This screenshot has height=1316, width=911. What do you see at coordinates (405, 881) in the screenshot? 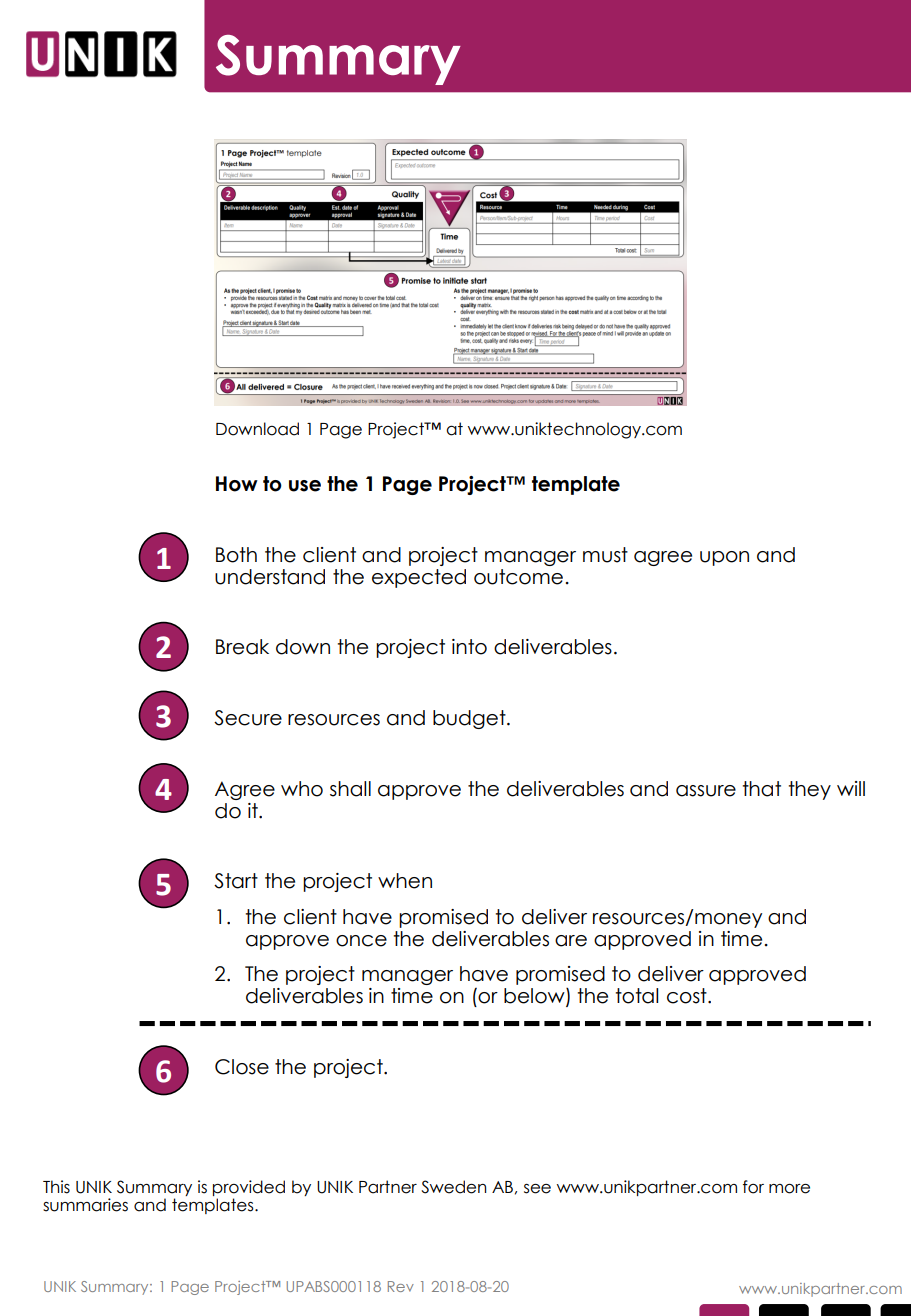
I see `when` at bounding box center [405, 881].
